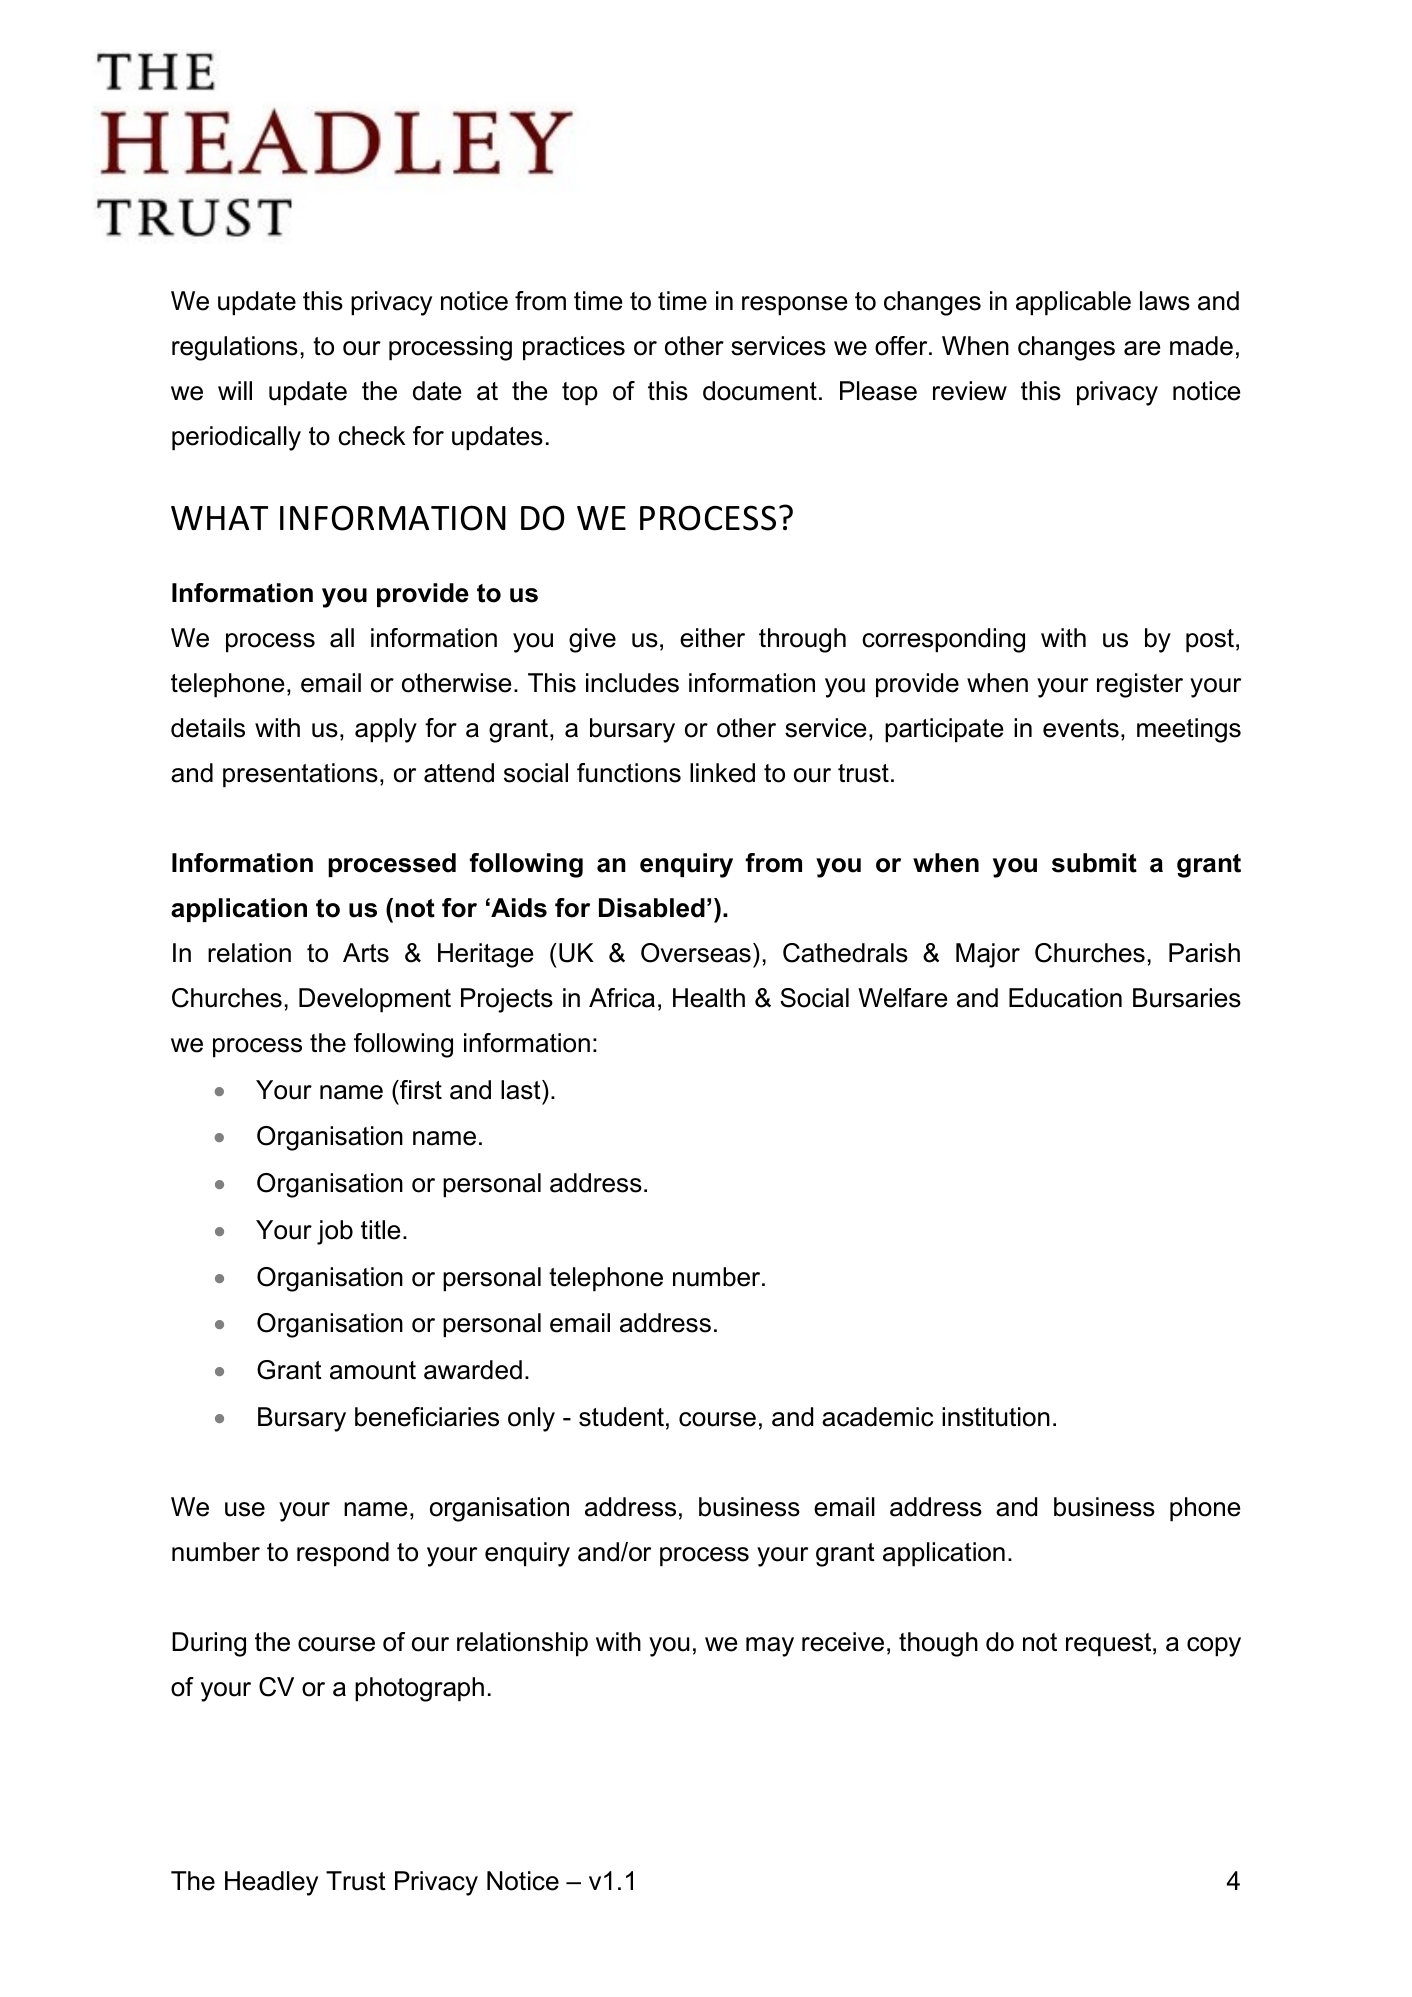  I want to click on regulations, so click(235, 348).
